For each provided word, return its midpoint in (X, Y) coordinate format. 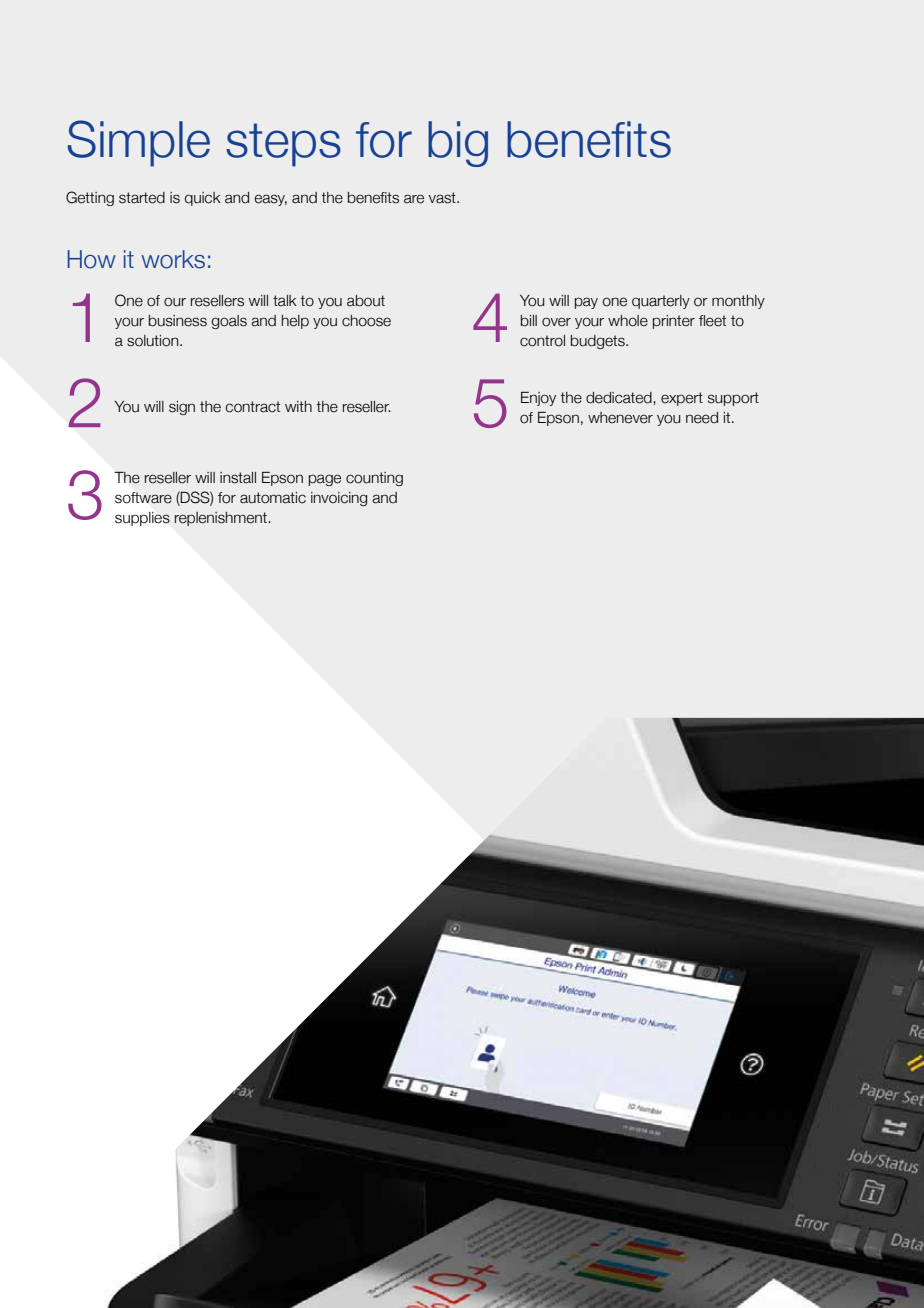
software (143, 498)
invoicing (339, 499)
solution (154, 341)
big (458, 144)
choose (366, 321)
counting (374, 479)
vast (443, 198)
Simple (139, 143)
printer (674, 322)
